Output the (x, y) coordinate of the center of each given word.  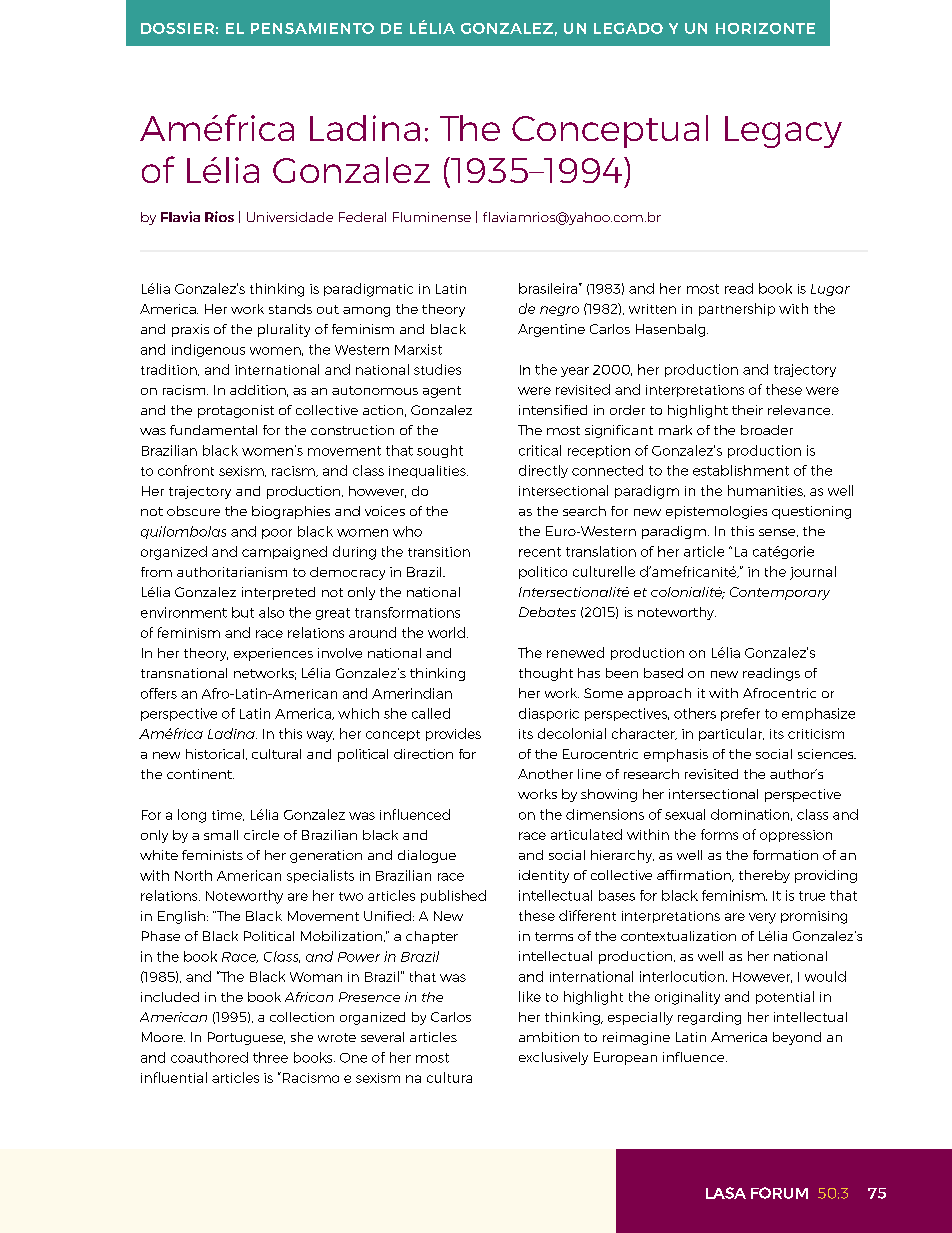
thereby (764, 876)
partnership (737, 309)
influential (174, 1077)
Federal (362, 217)
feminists (212, 855)
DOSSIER (177, 28)
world (446, 632)
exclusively (553, 1058)
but (243, 612)
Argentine (551, 330)
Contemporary (780, 593)
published (453, 896)
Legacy (783, 132)
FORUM (779, 1193)
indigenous (208, 350)
